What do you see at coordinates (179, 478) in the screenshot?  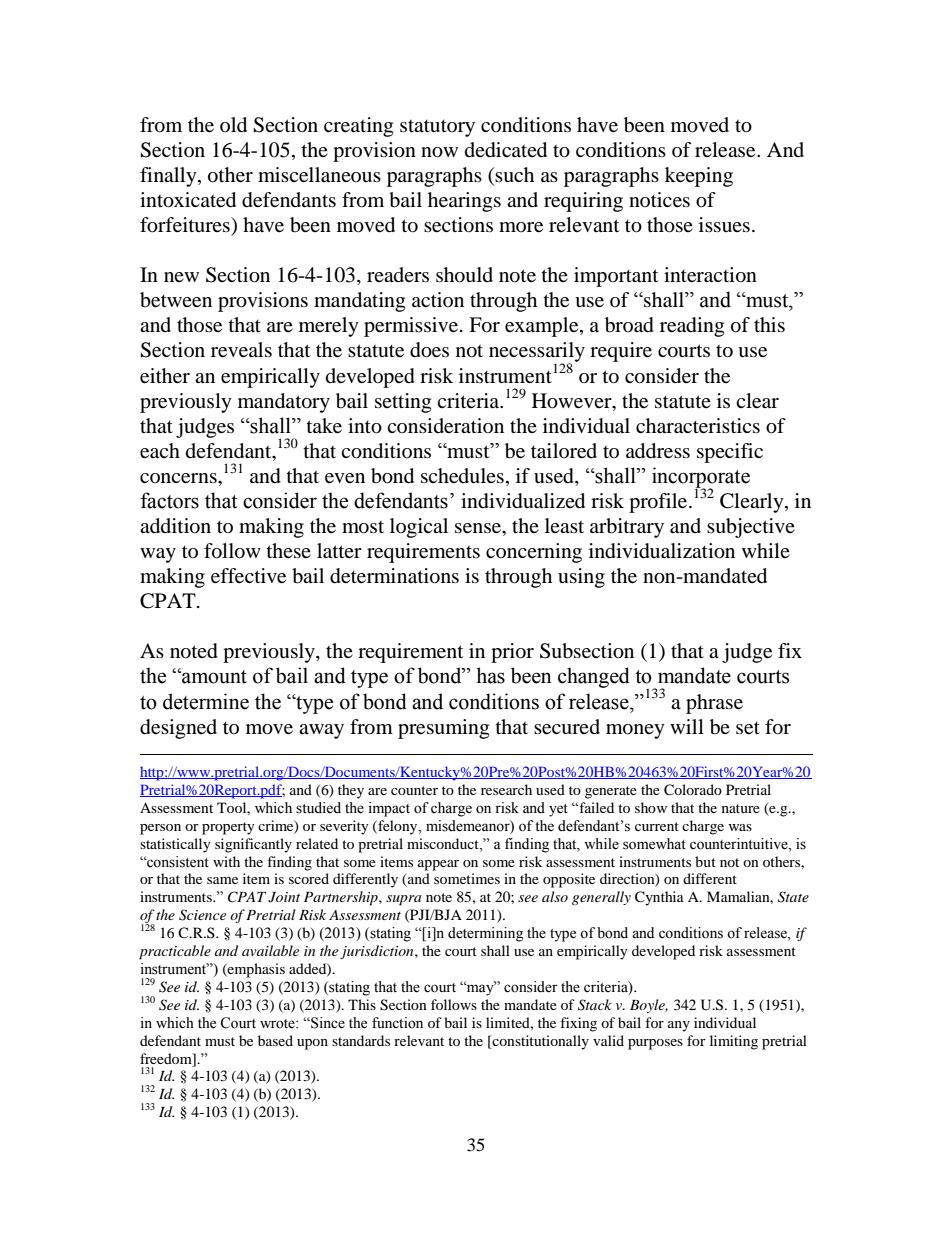 I see `concerns` at bounding box center [179, 478].
